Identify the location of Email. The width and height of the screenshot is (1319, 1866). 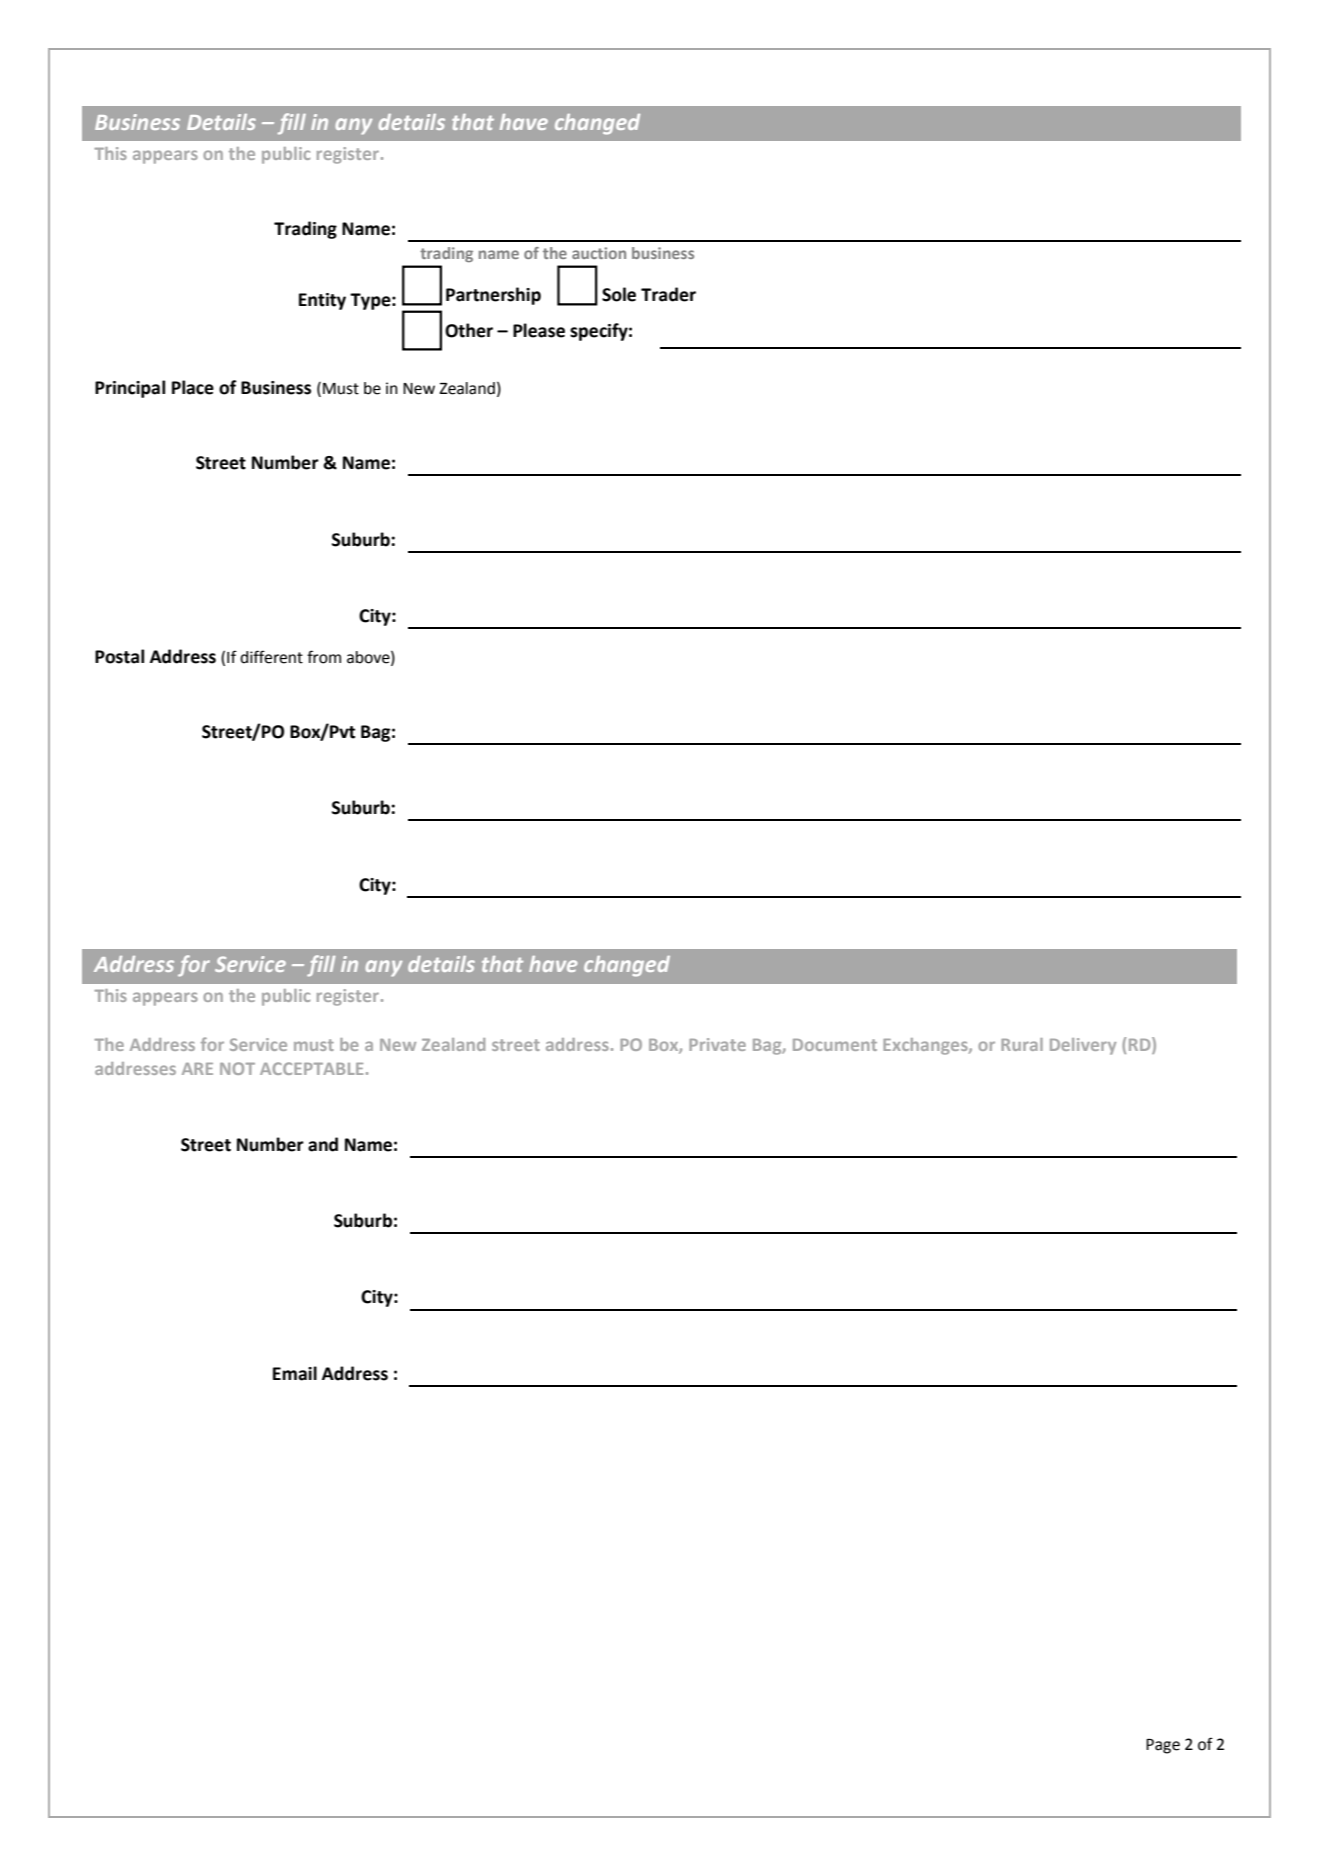
(295, 1373).
